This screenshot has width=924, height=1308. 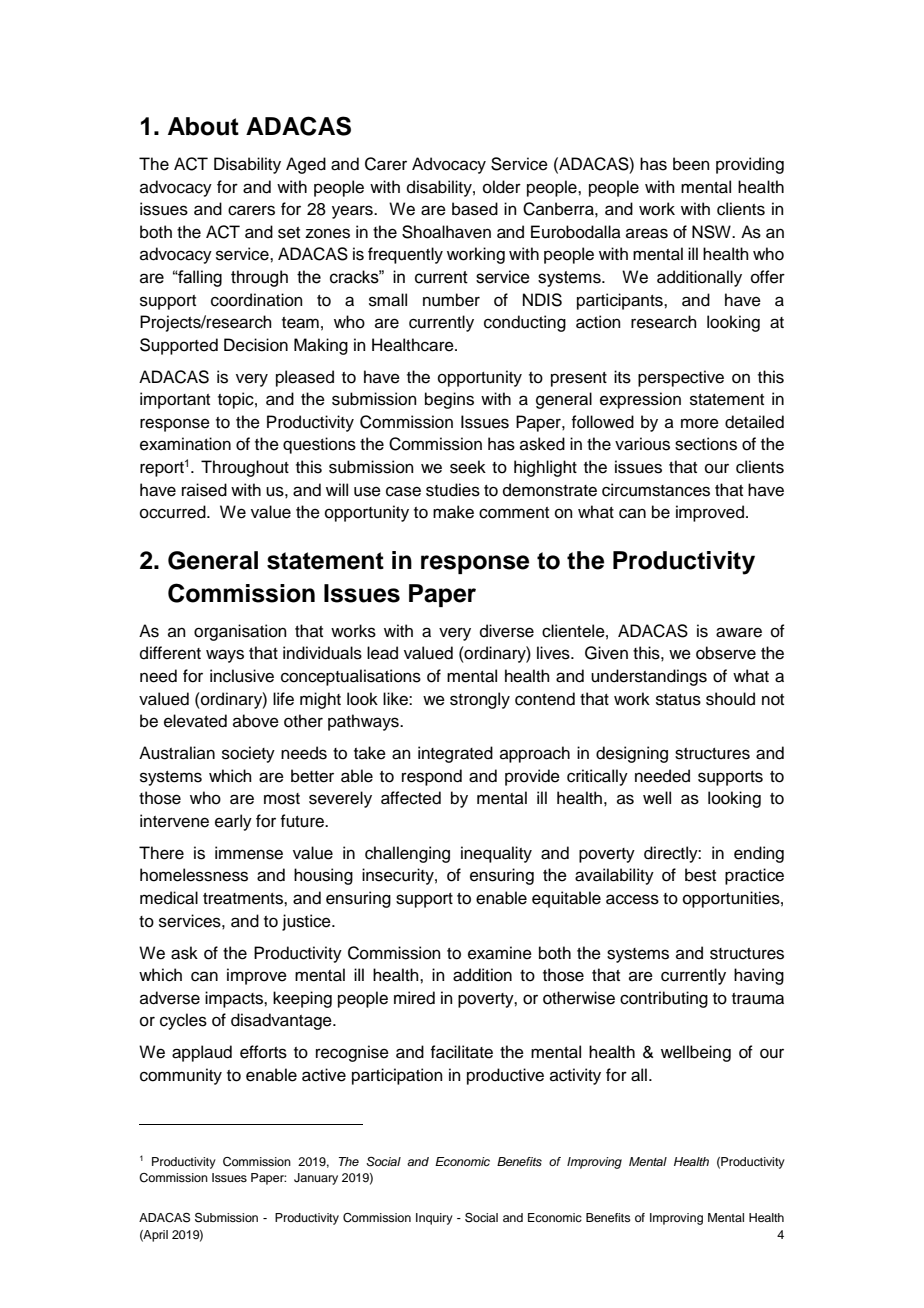 What do you see at coordinates (632, 754) in the screenshot?
I see `designing` at bounding box center [632, 754].
